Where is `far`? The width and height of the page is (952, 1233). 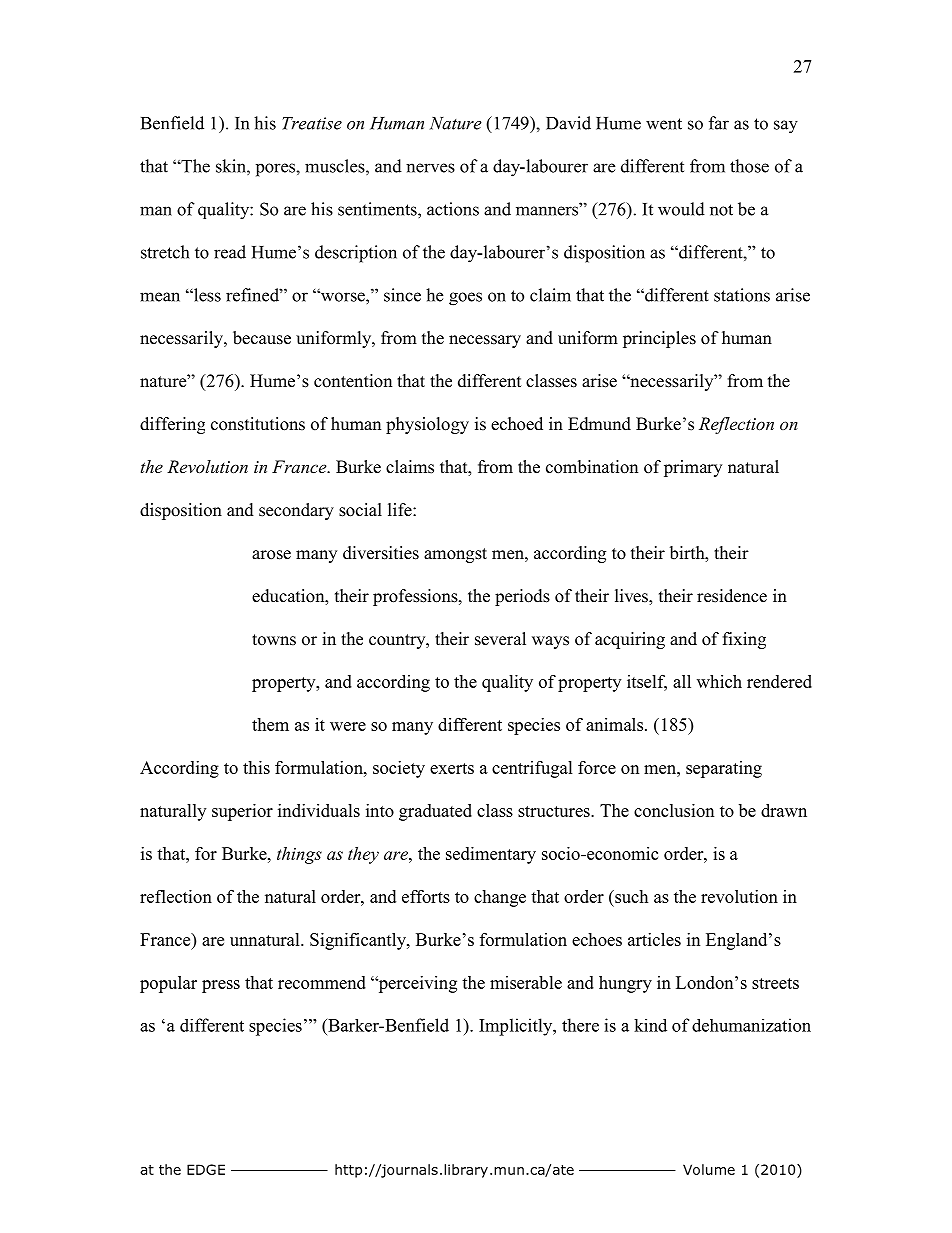
far is located at coordinates (719, 123).
